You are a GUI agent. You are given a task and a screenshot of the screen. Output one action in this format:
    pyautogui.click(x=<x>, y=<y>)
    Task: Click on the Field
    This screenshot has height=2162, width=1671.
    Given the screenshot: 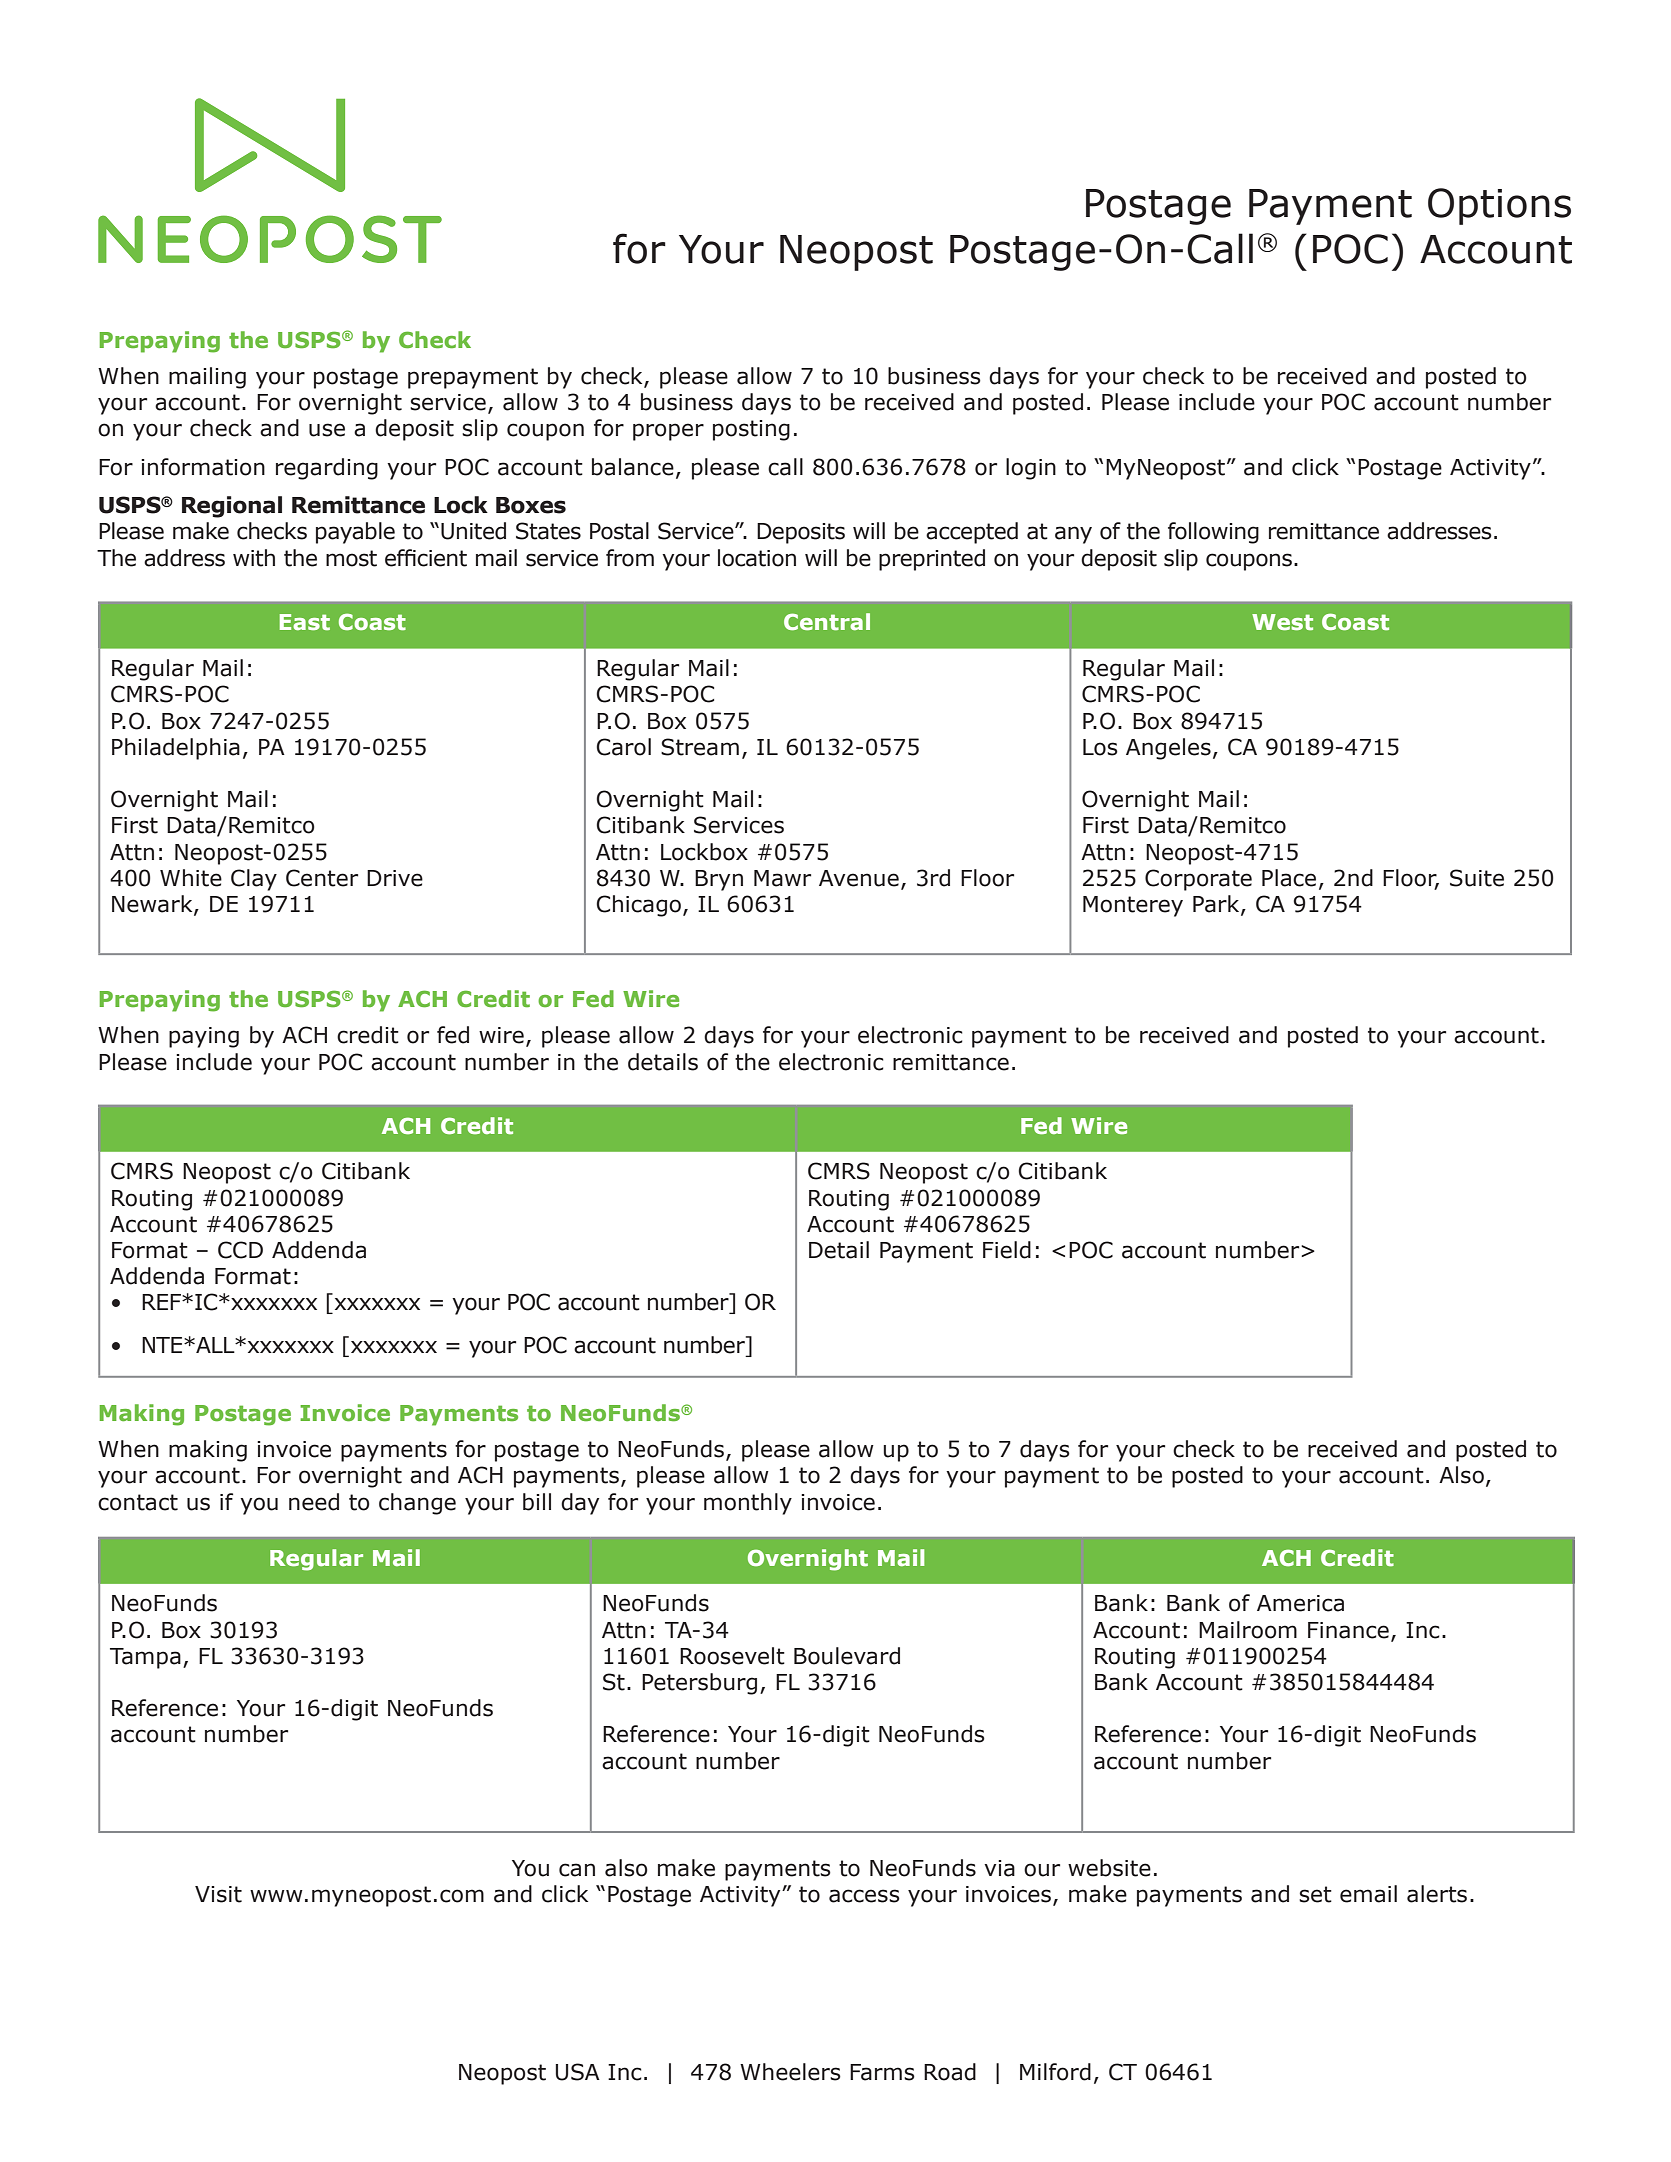 What is the action you would take?
    pyautogui.click(x=1007, y=1250)
